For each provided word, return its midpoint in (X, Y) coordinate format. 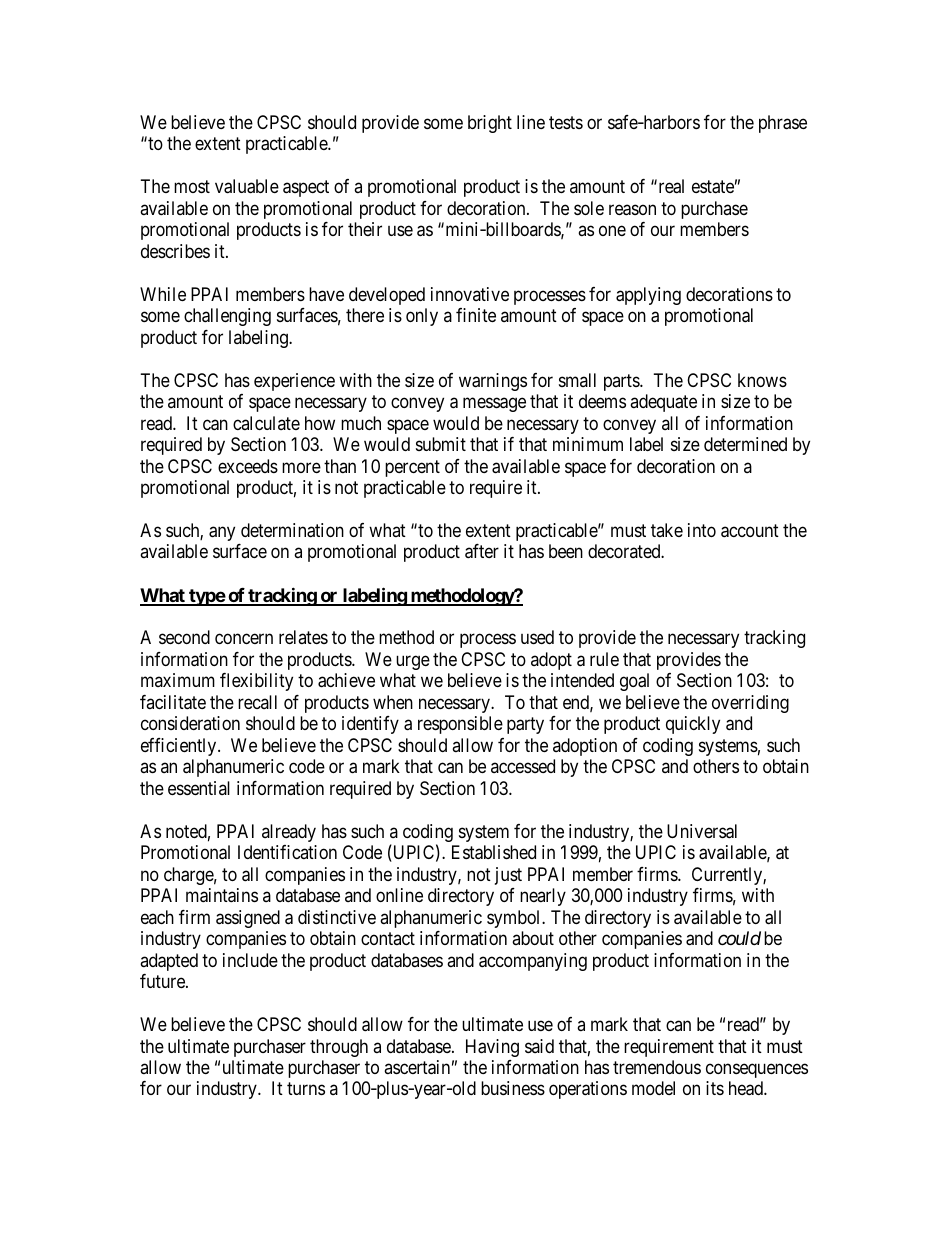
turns (306, 1089)
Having (492, 1048)
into (702, 530)
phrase (783, 124)
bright (490, 124)
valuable (247, 186)
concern (244, 639)
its (715, 1088)
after (482, 551)
